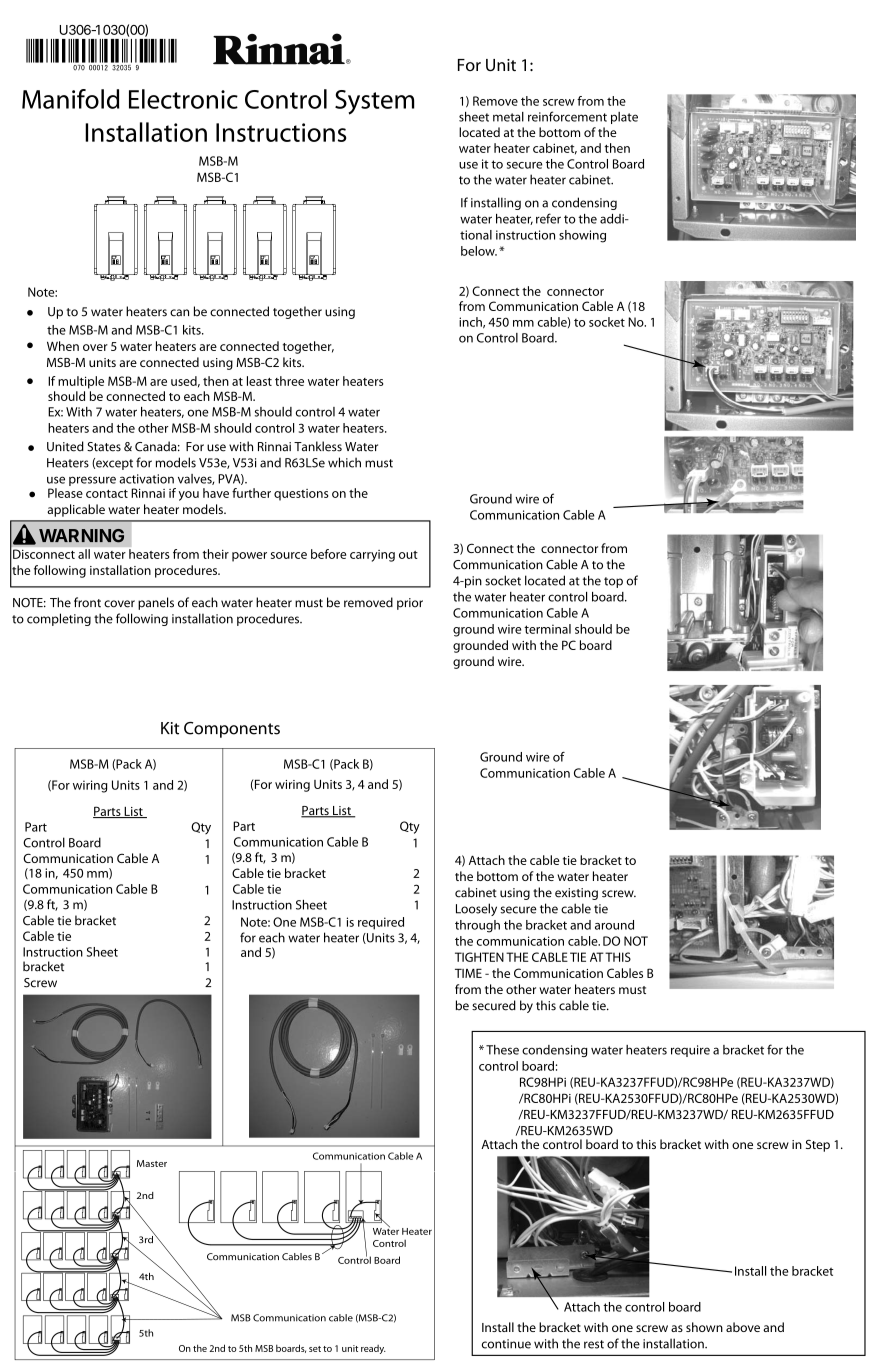 The height and width of the screenshot is (1372, 887). Describe the element at coordinates (344, 462) in the screenshot. I see `which` at that location.
